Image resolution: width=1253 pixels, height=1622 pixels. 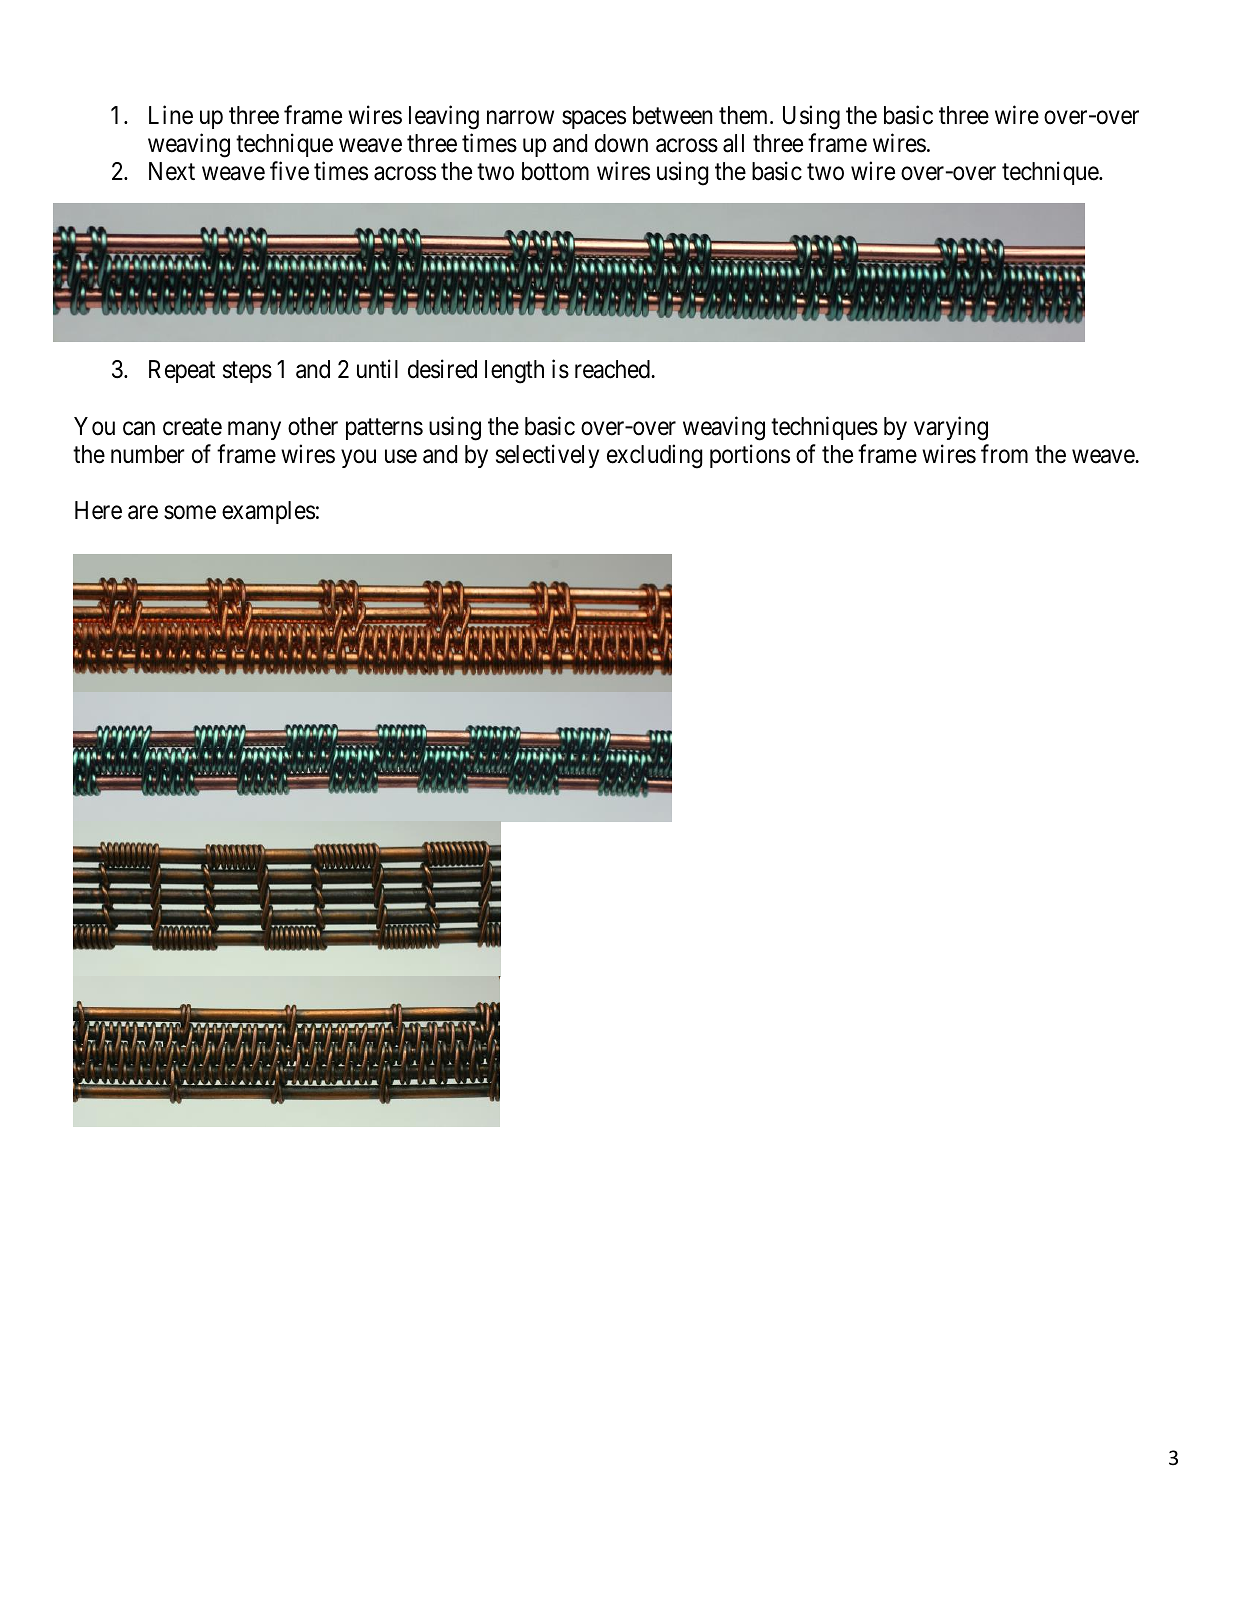 I want to click on Line, so click(x=171, y=115).
